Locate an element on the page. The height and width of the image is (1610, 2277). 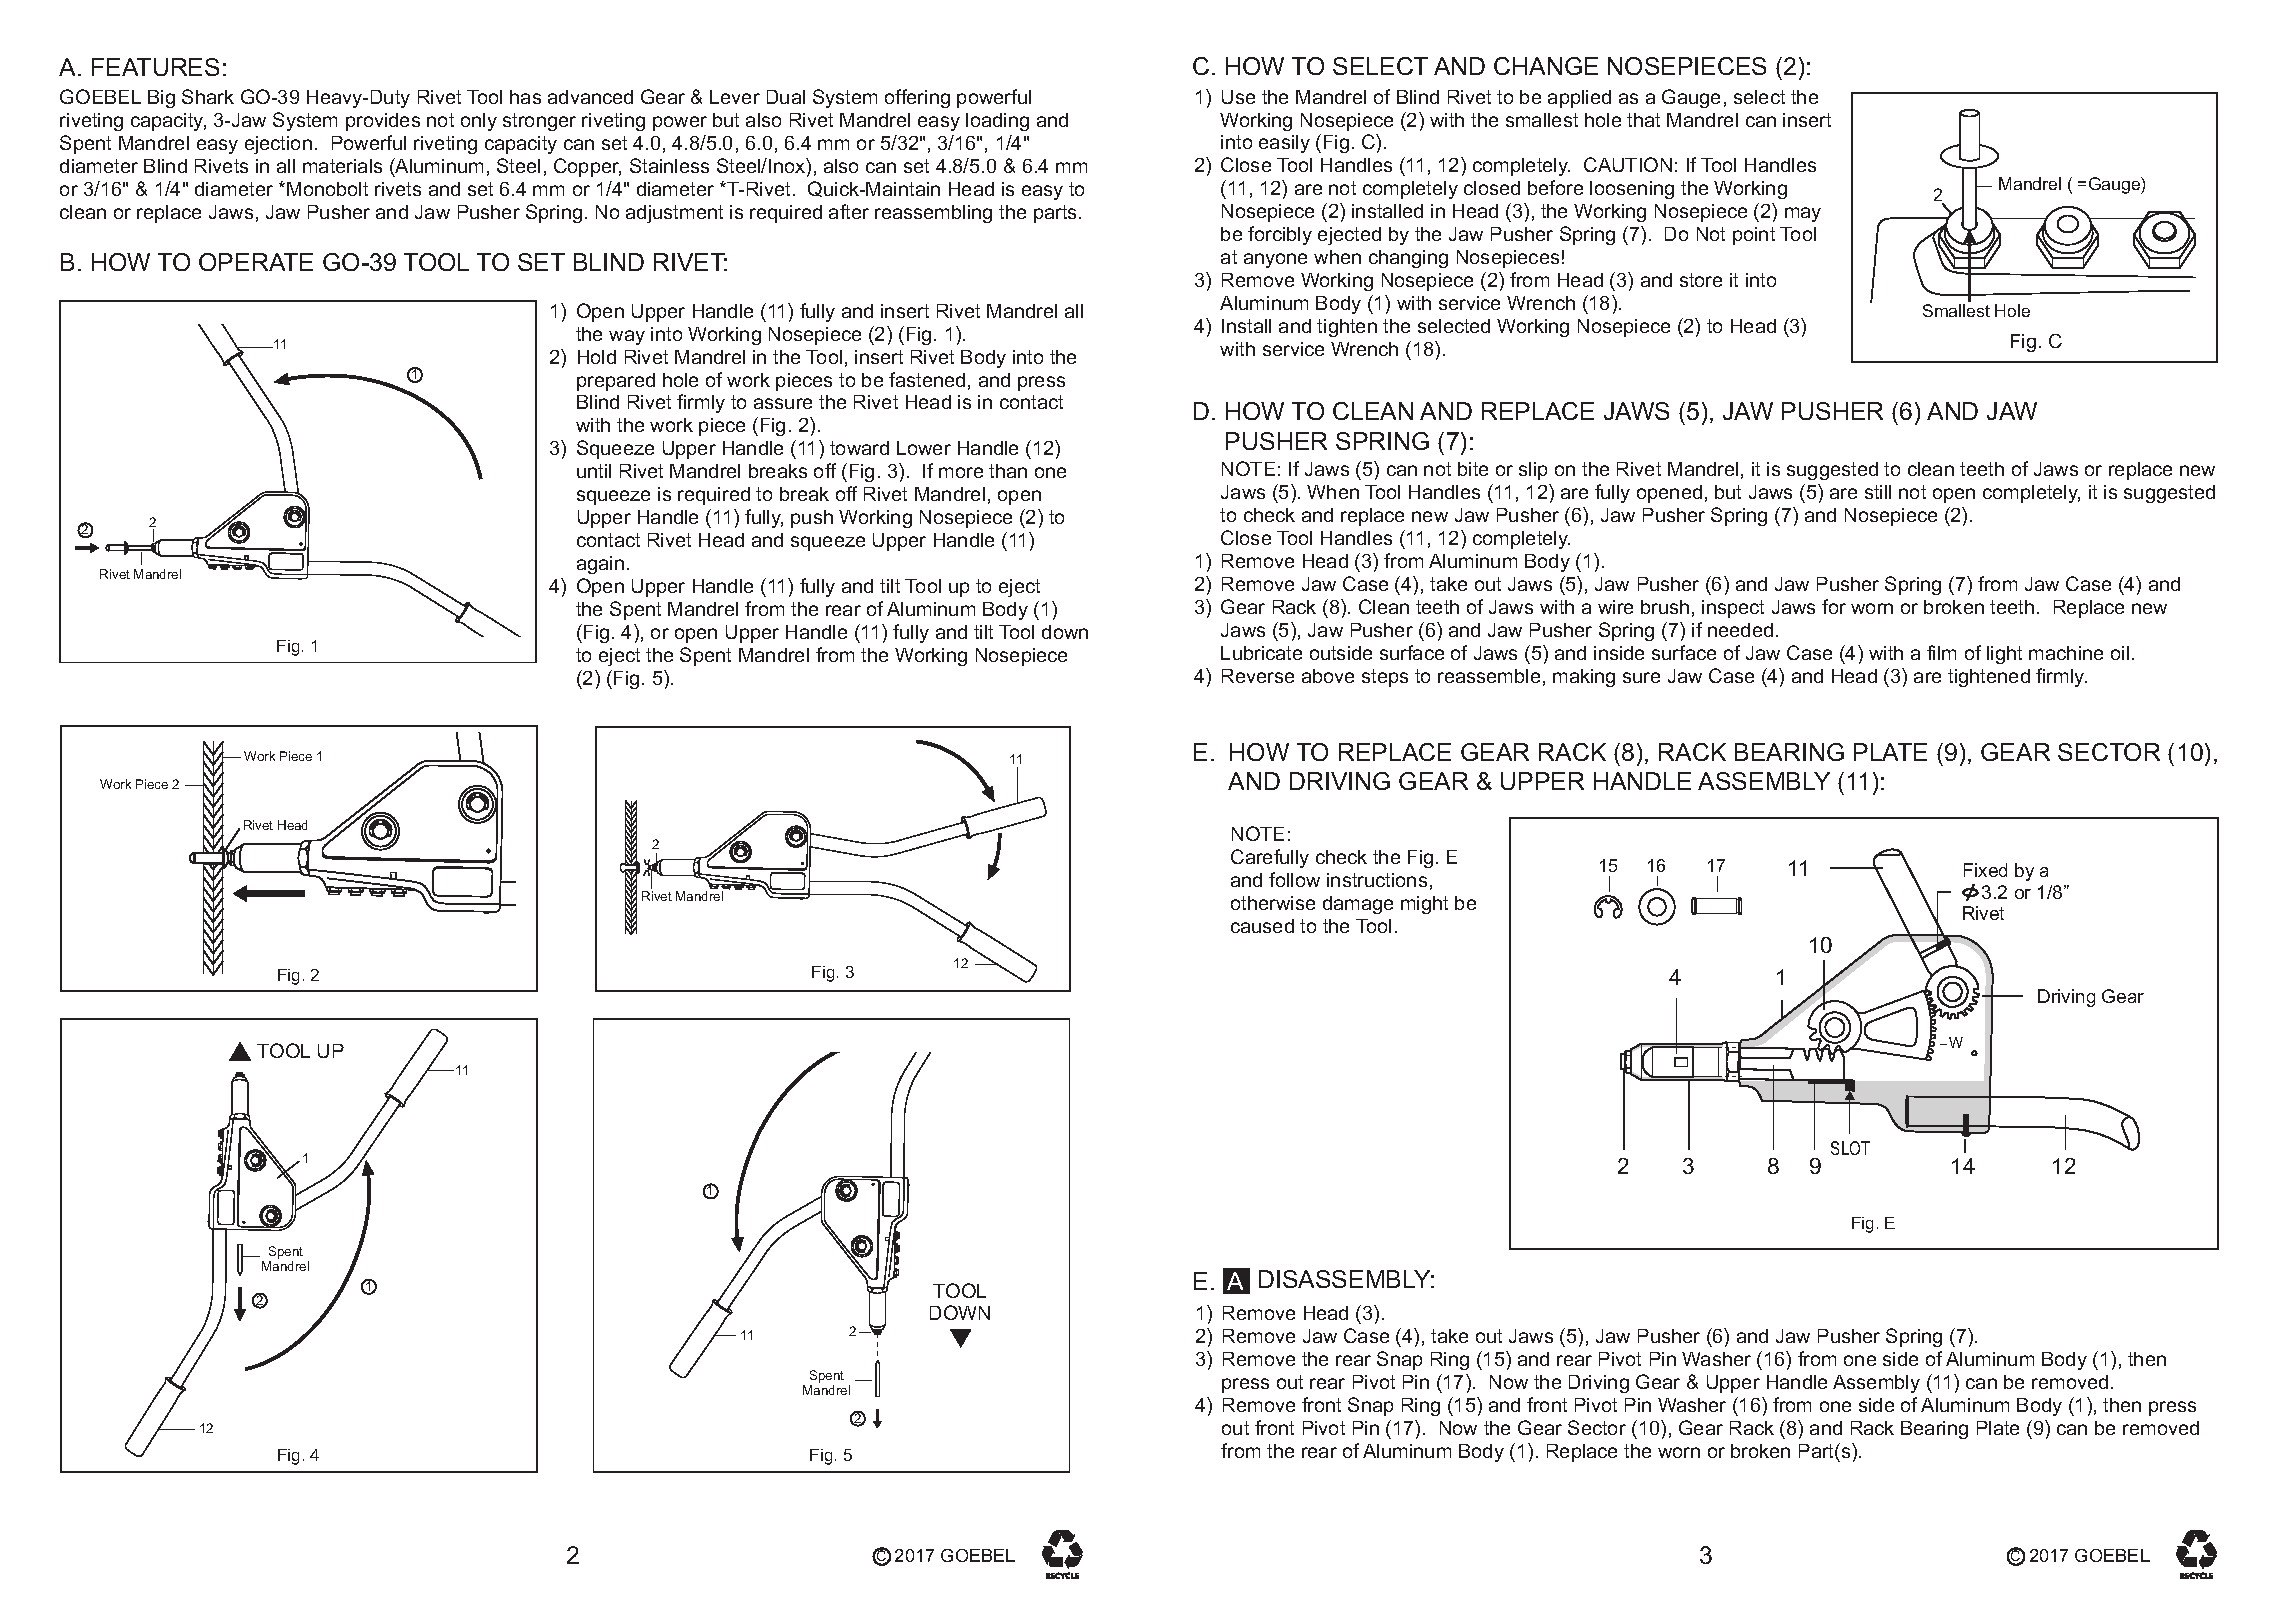
SLOT is located at coordinates (1850, 1148).
